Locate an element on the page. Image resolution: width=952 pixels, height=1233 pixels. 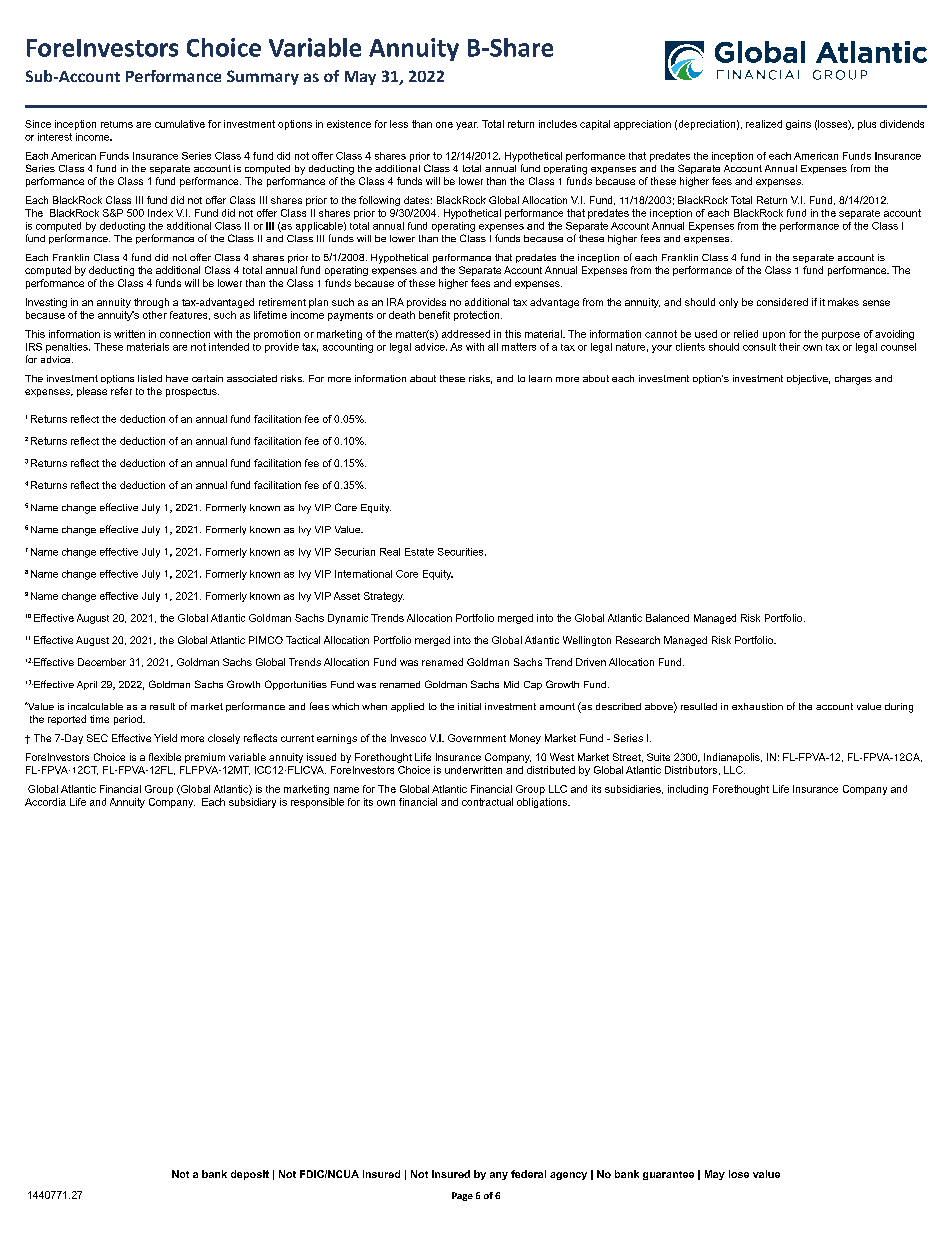
December is located at coordinates (102, 662).
